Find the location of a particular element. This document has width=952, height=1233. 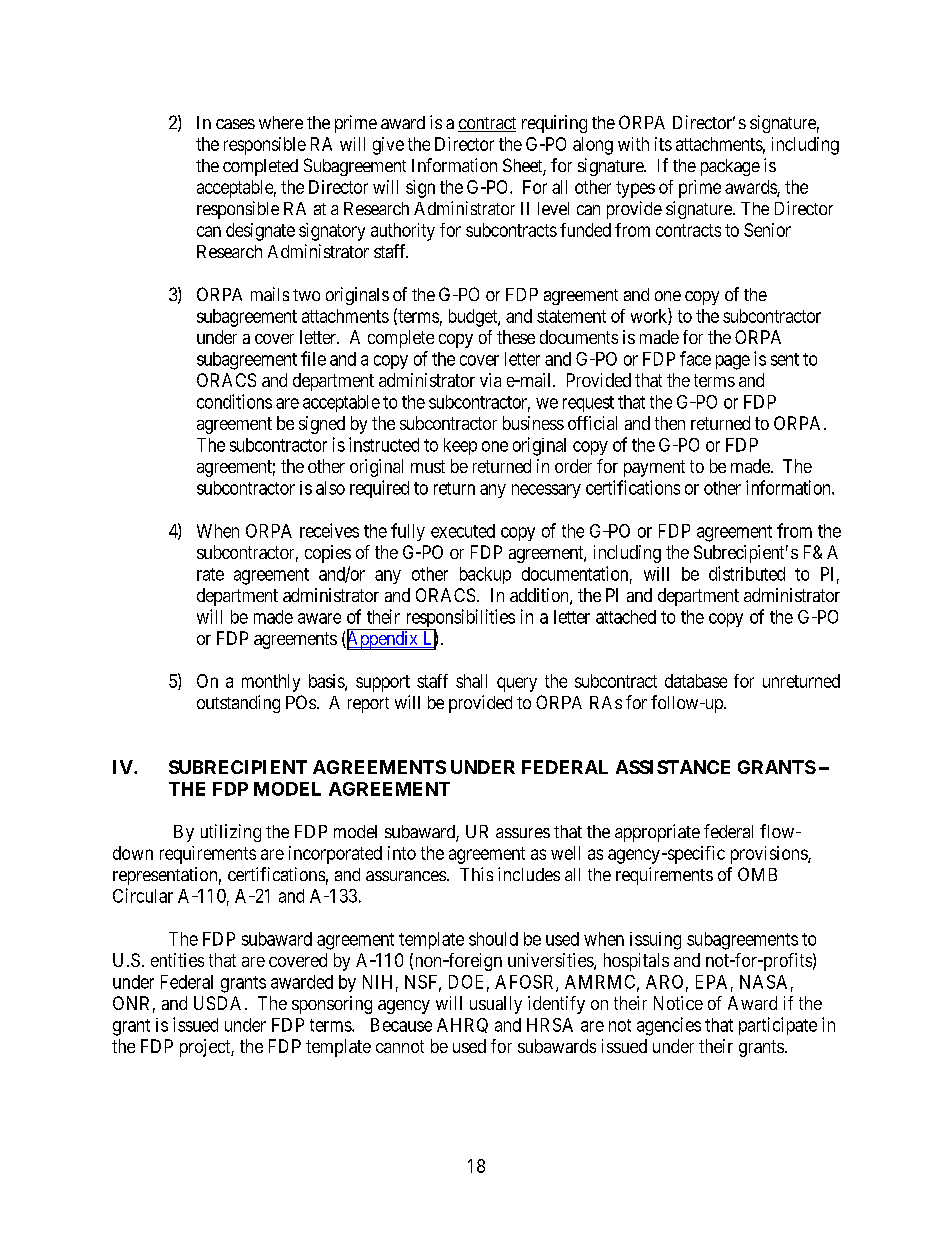

give is located at coordinates (388, 146).
